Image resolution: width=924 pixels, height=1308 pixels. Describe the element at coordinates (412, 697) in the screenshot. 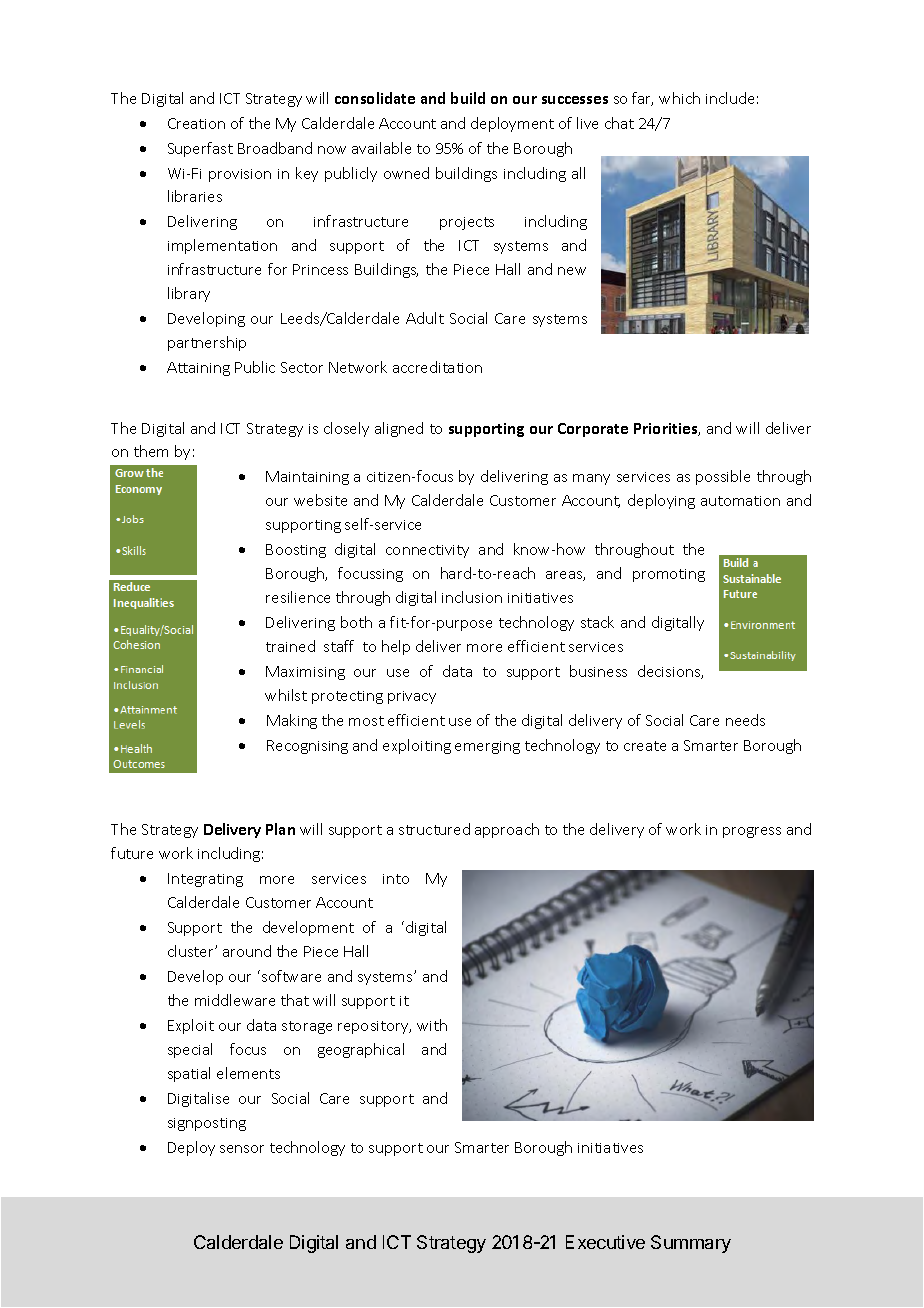

I see `privacy` at that location.
